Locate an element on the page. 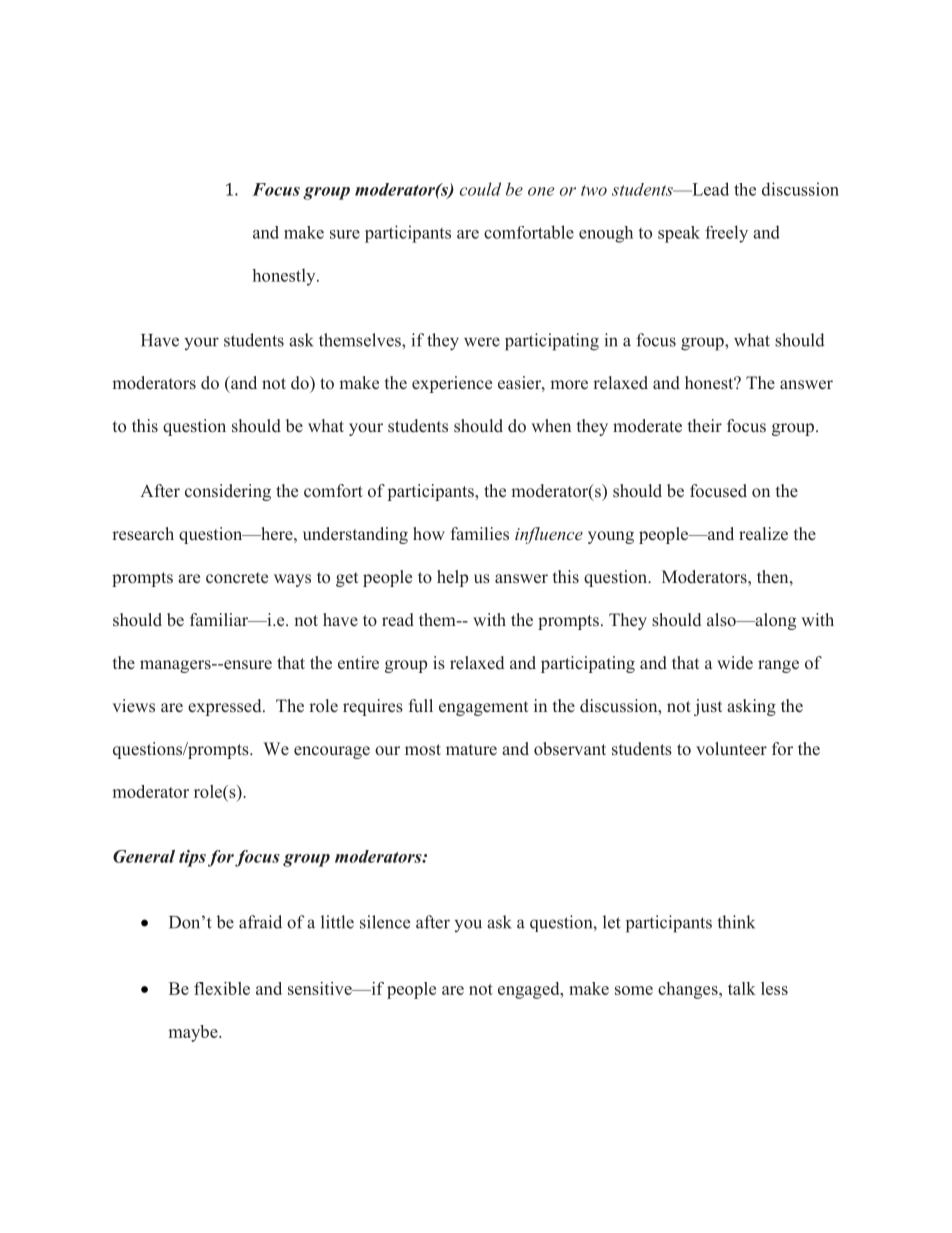 This document has height=1233, width=952. could is located at coordinates (480, 189).
